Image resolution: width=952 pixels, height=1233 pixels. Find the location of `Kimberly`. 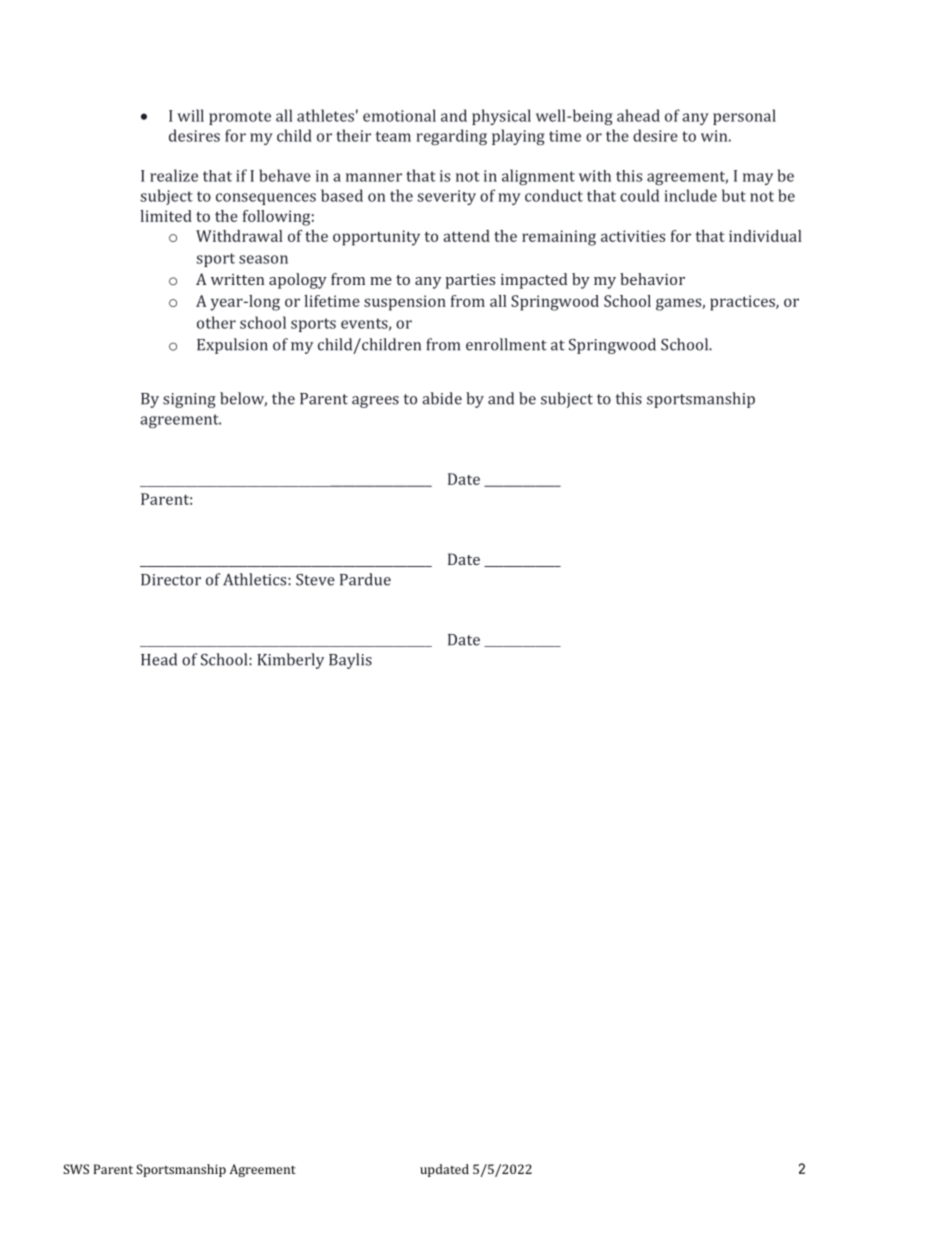

Kimberly is located at coordinates (291, 661).
